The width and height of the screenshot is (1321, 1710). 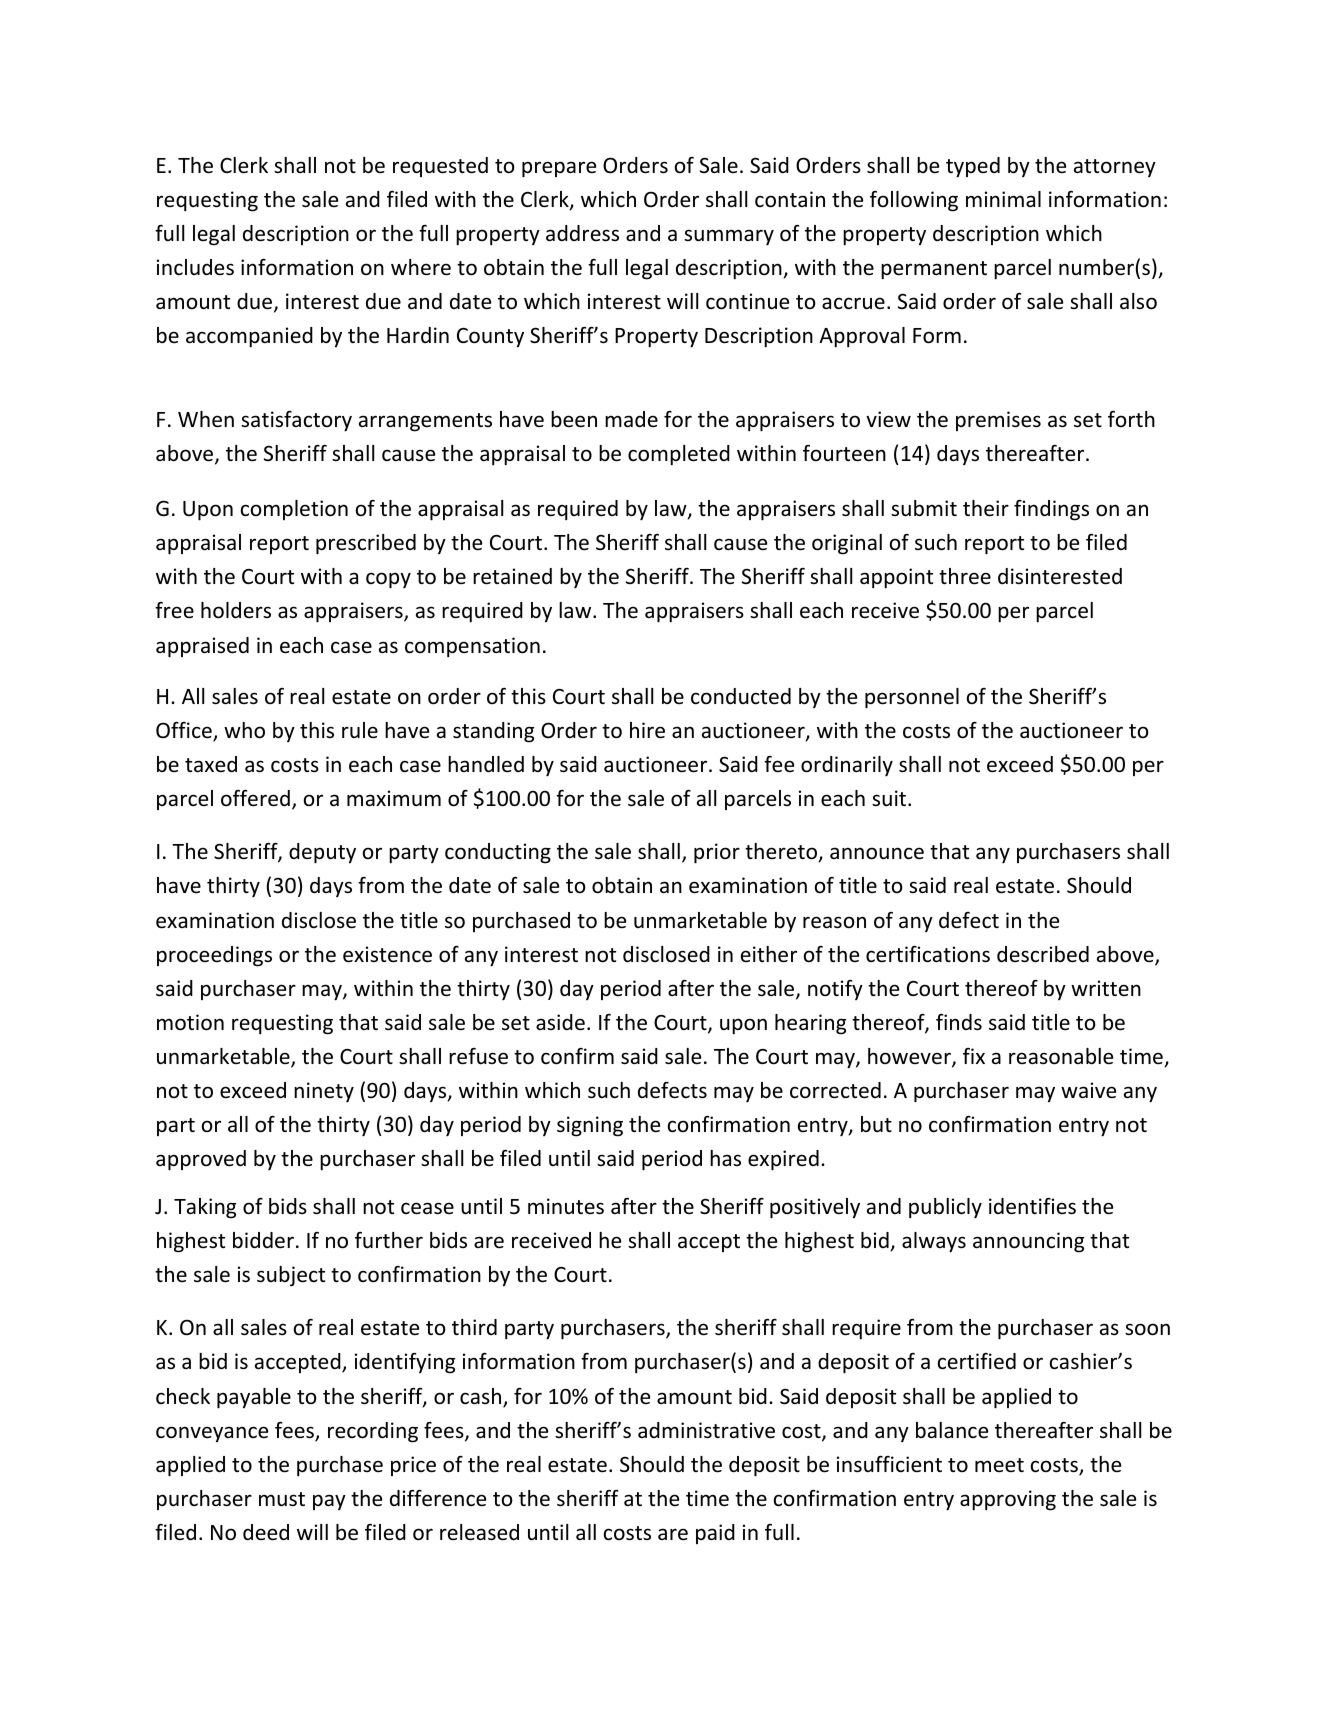 What do you see at coordinates (195, 267) in the screenshot?
I see `includes` at bounding box center [195, 267].
